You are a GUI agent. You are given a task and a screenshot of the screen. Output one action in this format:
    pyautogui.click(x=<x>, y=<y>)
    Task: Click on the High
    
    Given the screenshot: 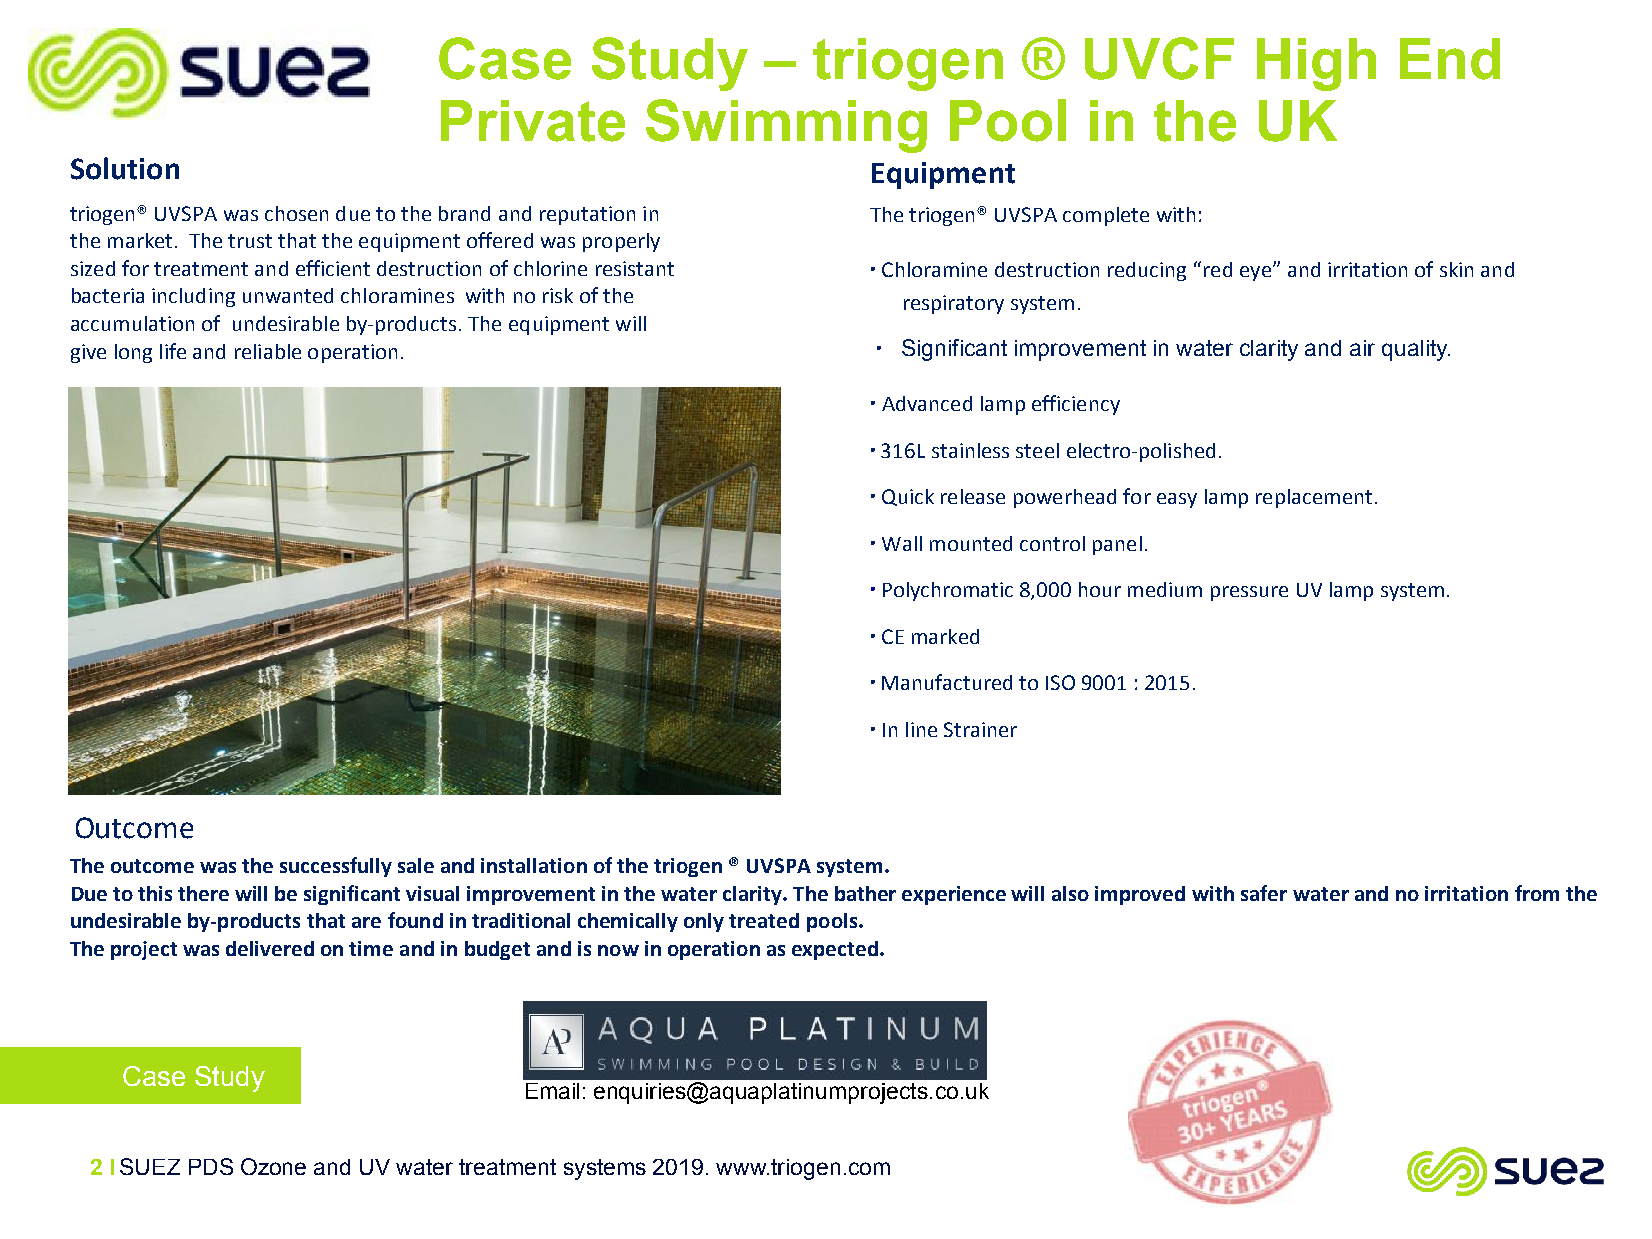 What is the action you would take?
    pyautogui.click(x=1316, y=64)
